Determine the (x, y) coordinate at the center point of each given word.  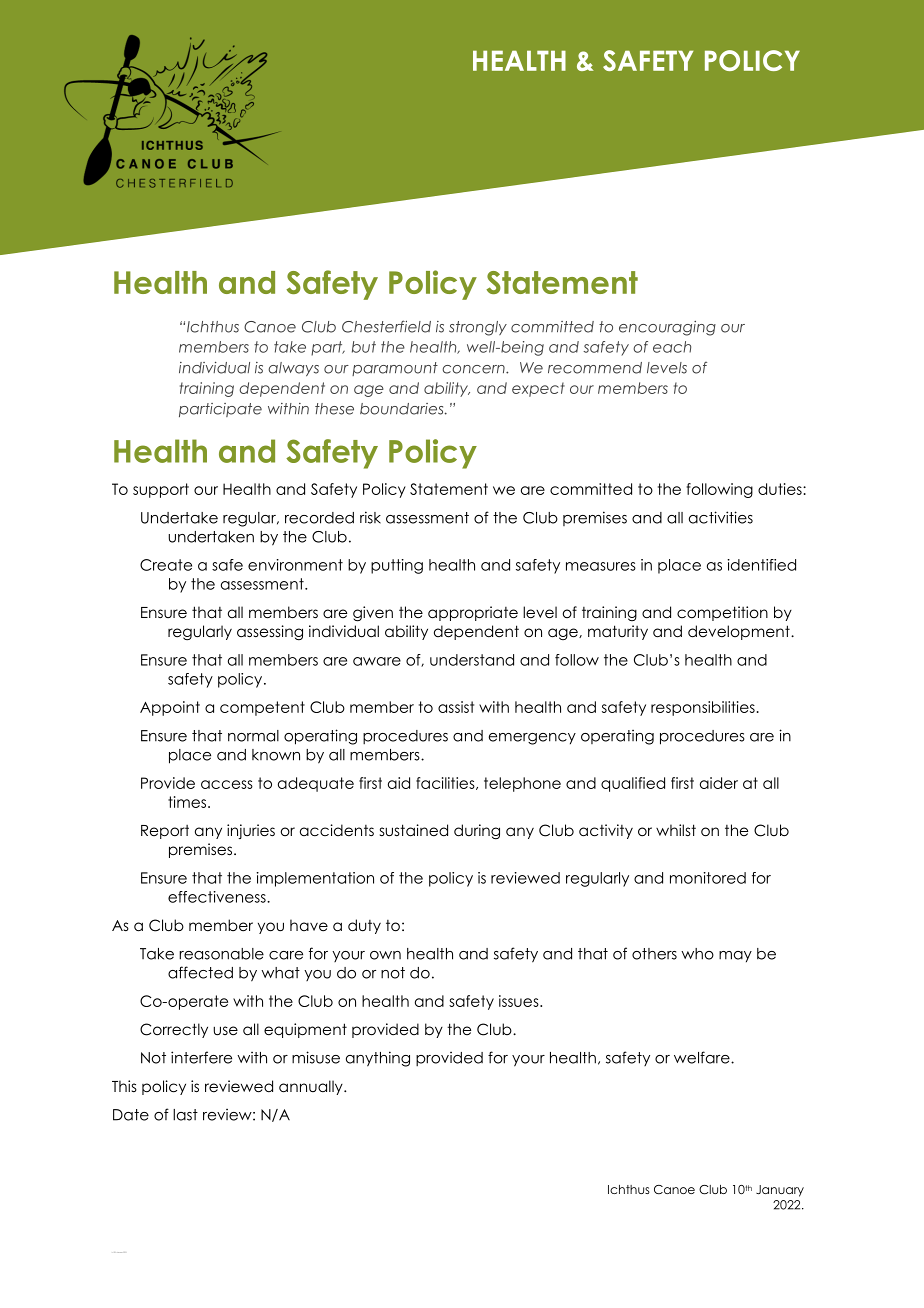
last (185, 1115)
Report (165, 832)
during (477, 831)
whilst (676, 830)
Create (166, 565)
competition (722, 613)
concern (474, 369)
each (672, 347)
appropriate (473, 613)
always (293, 369)
